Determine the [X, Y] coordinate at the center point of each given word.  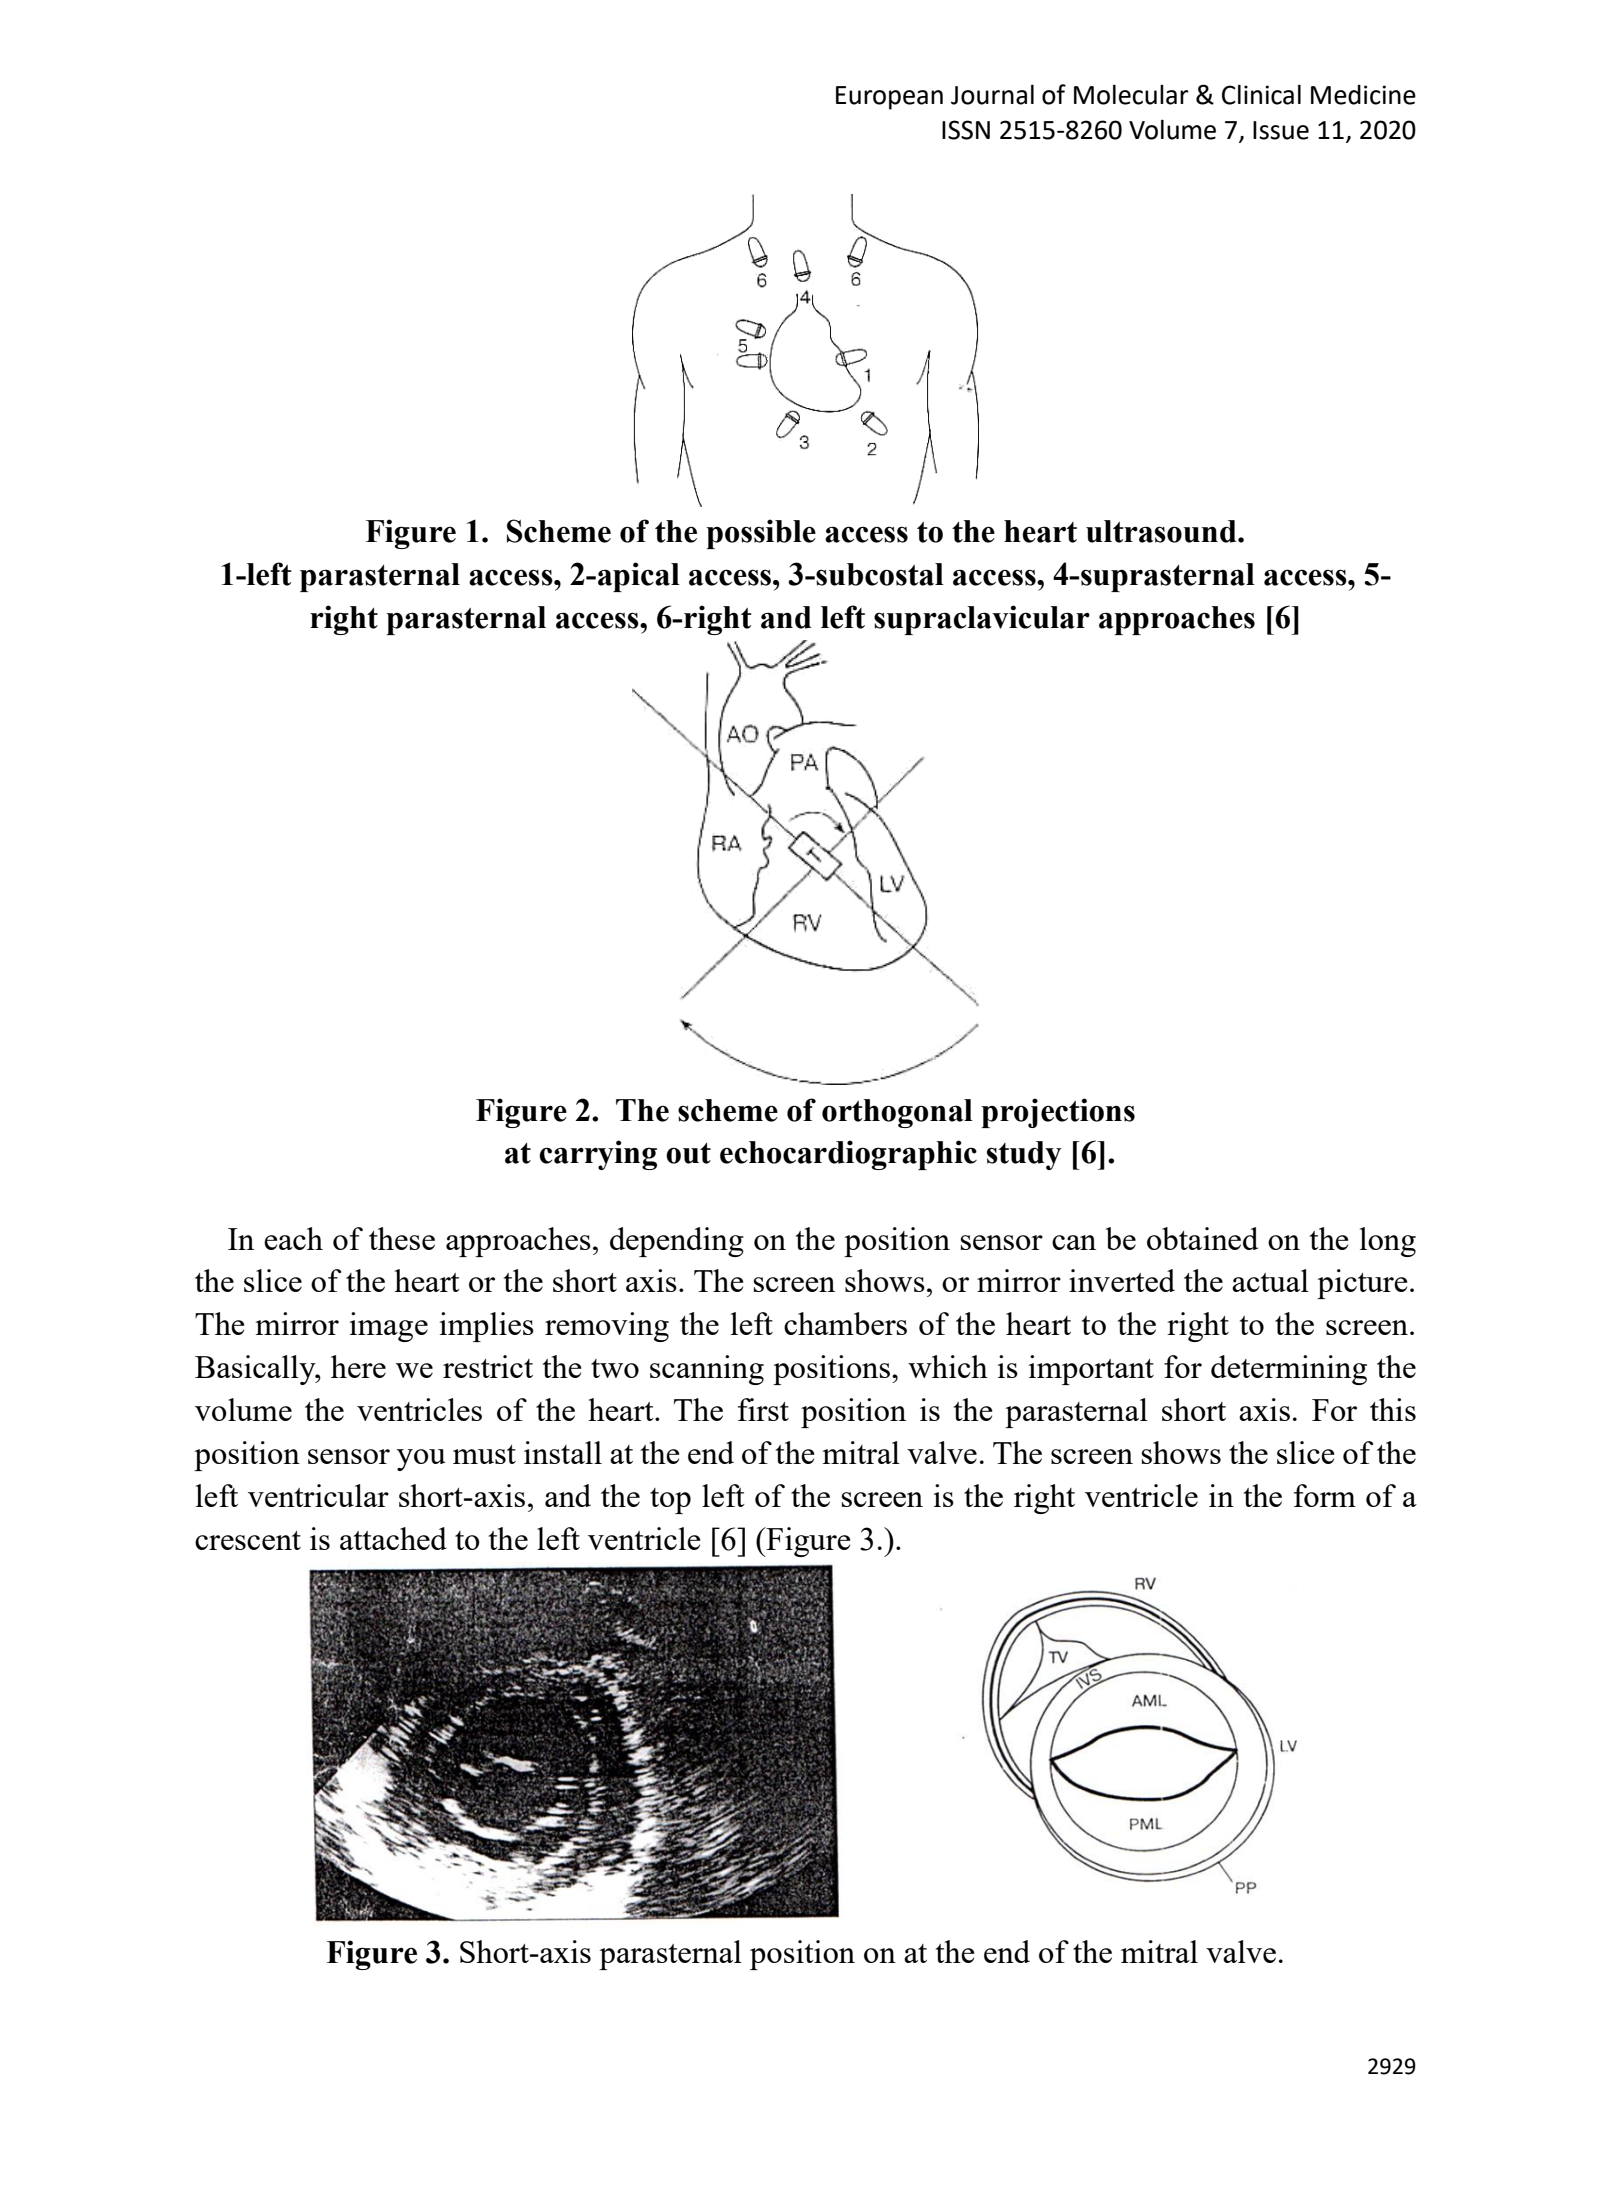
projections [1058, 1113]
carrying [598, 1155]
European [889, 98]
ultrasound [1162, 531]
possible [761, 534]
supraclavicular [982, 620]
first [763, 1409]
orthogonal [897, 1113]
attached [393, 1538]
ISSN [966, 130]
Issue [1281, 130]
